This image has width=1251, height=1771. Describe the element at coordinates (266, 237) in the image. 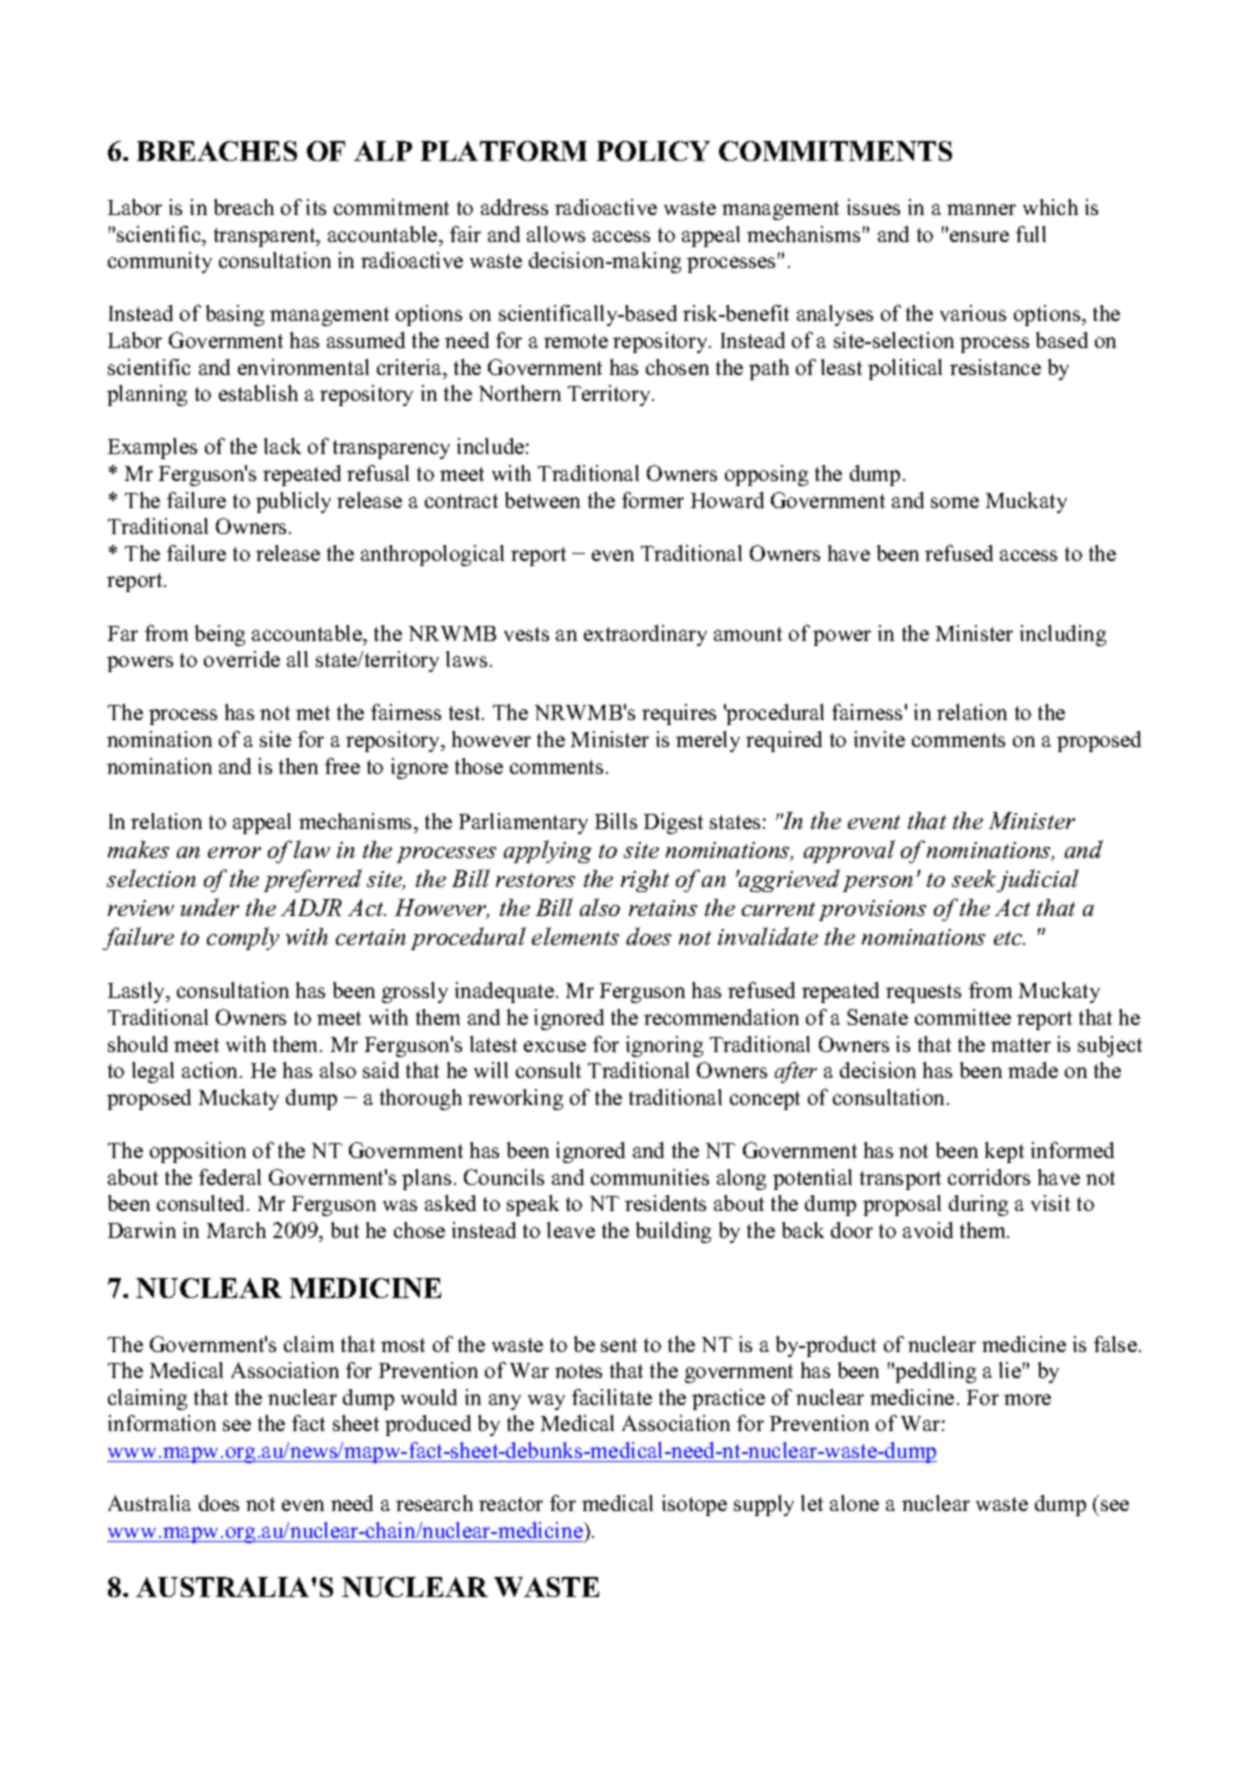

I see `transparent` at that location.
